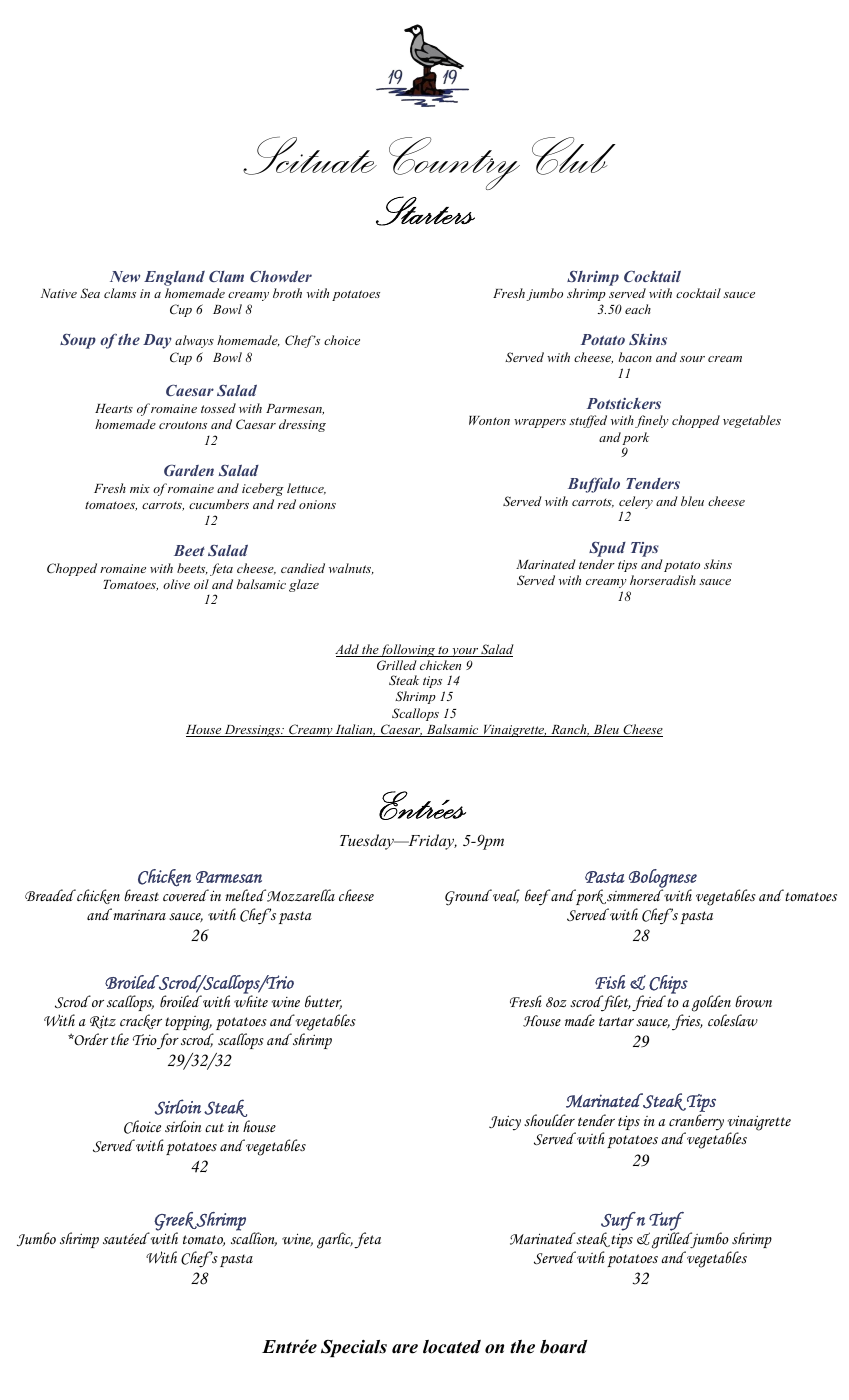 Image resolution: width=849 pixels, height=1400 pixels. What do you see at coordinates (141, 895) in the document?
I see `breast` at bounding box center [141, 895].
